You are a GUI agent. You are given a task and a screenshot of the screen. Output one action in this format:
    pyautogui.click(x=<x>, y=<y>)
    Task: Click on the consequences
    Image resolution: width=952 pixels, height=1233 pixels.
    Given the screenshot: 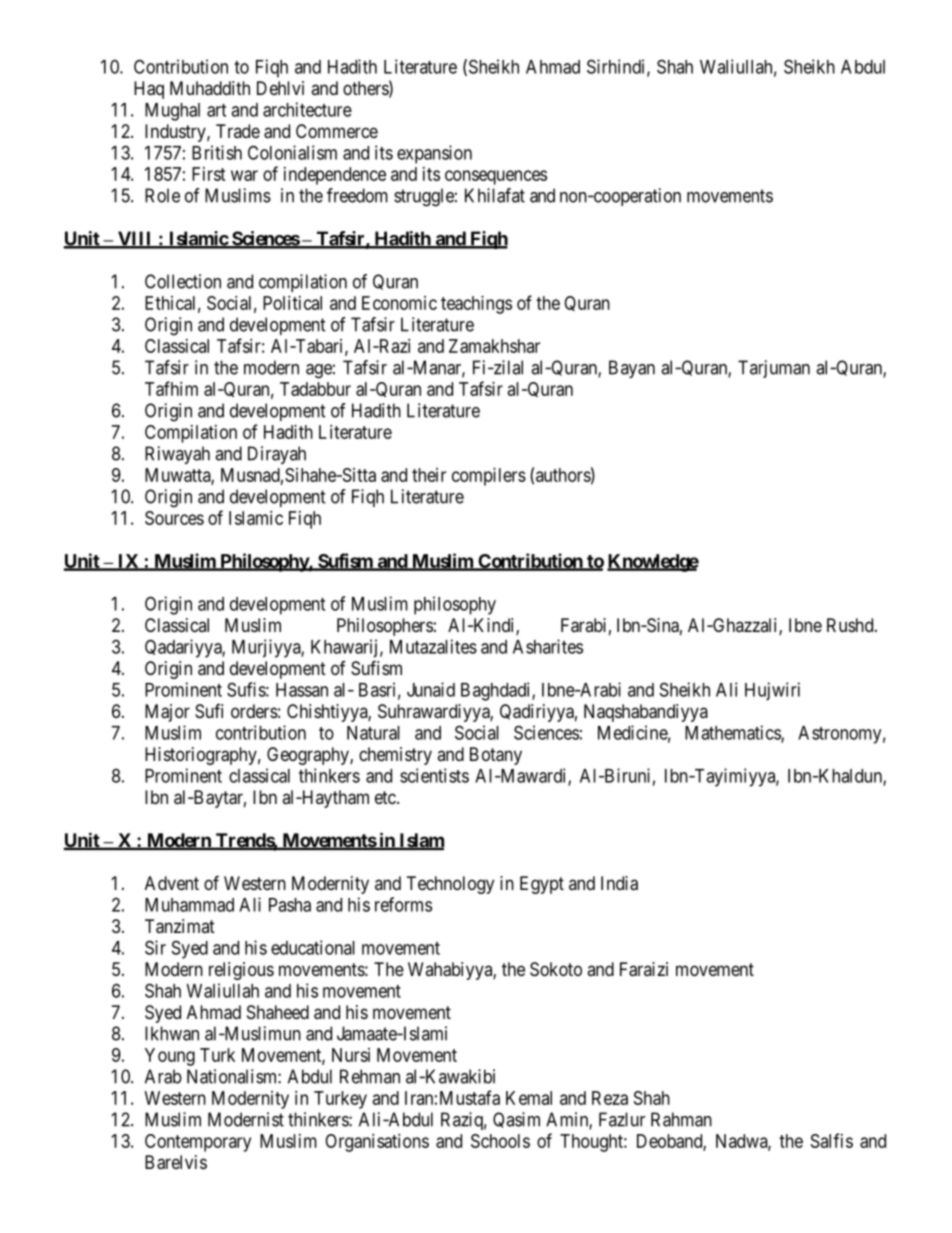 What is the action you would take?
    pyautogui.click(x=496, y=177)
